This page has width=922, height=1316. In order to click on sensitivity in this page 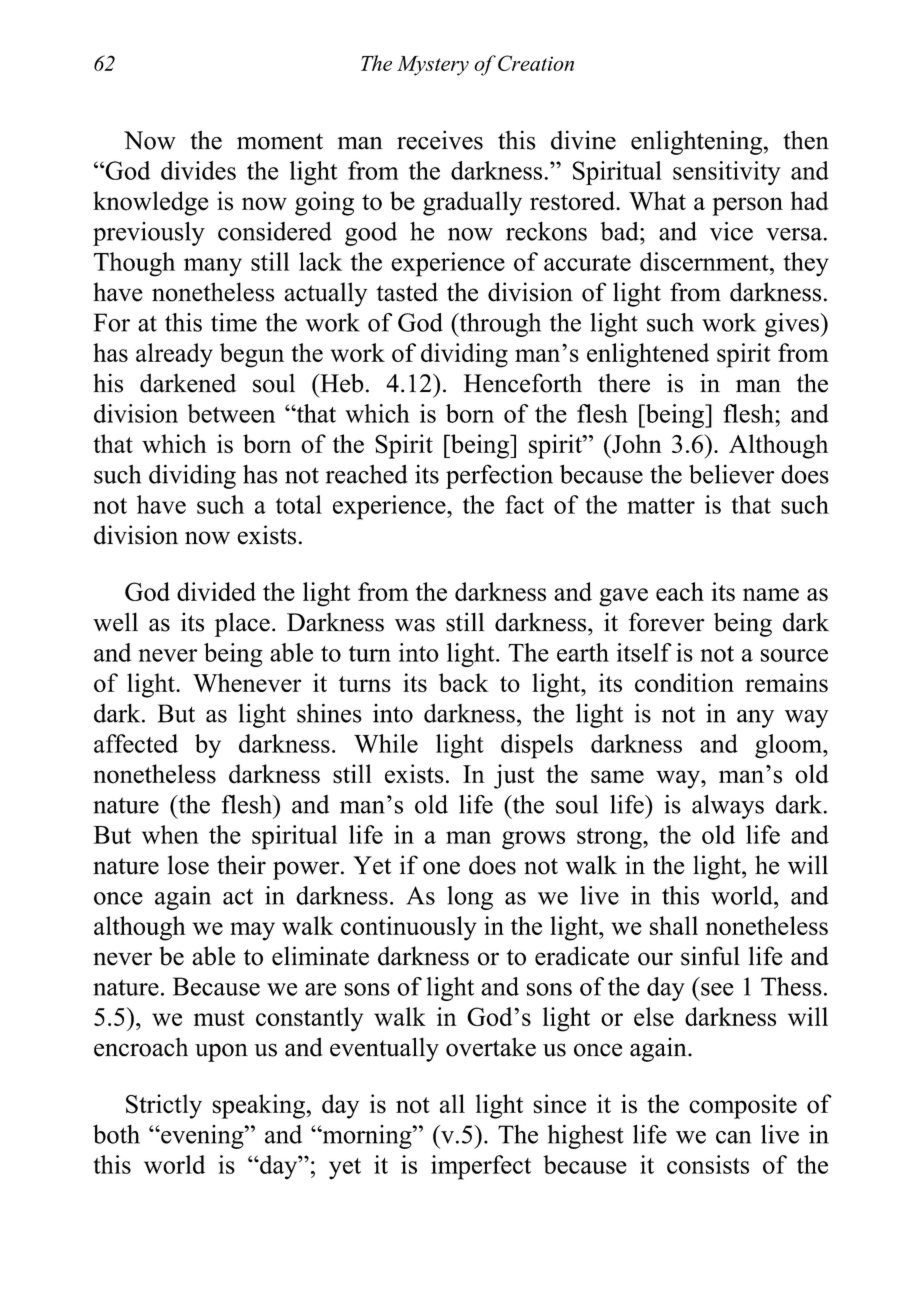, I will do `click(727, 173)`.
